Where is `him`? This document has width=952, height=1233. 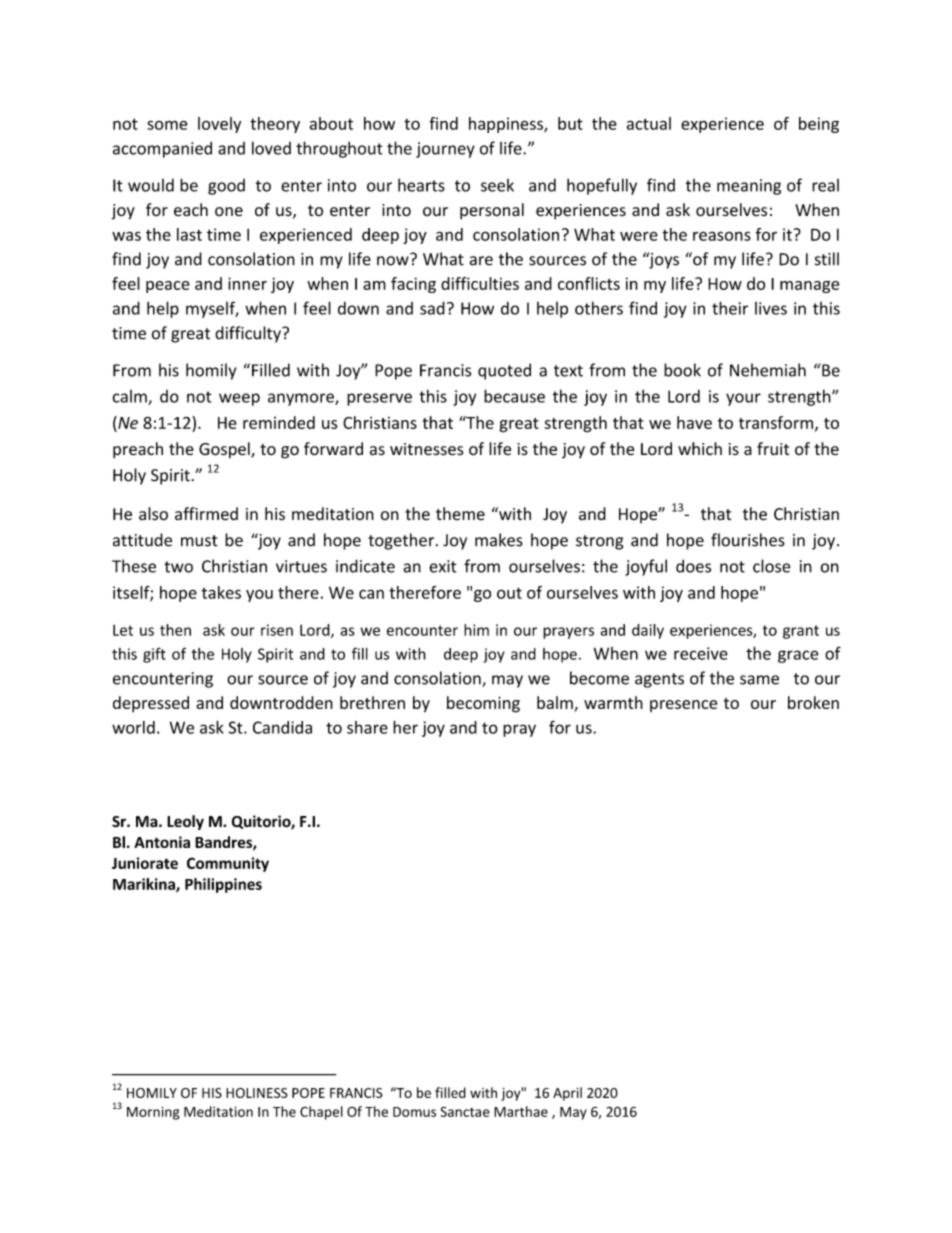
him is located at coordinates (476, 630).
